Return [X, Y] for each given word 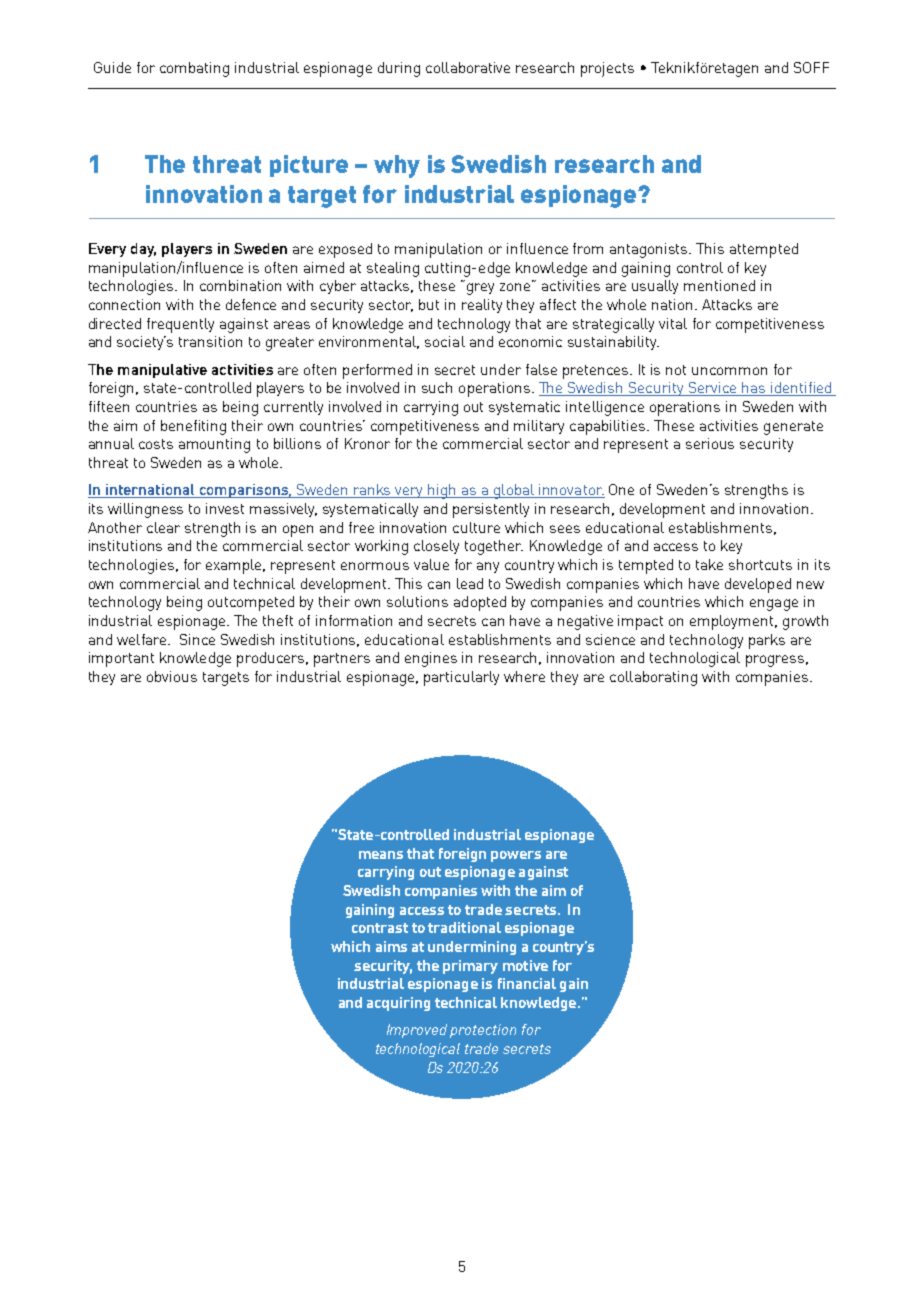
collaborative [468, 67]
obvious [172, 676]
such [437, 387]
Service [712, 389]
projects [607, 69]
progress [775, 661]
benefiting [193, 427]
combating [194, 69]
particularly [461, 678]
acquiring [398, 1004]
